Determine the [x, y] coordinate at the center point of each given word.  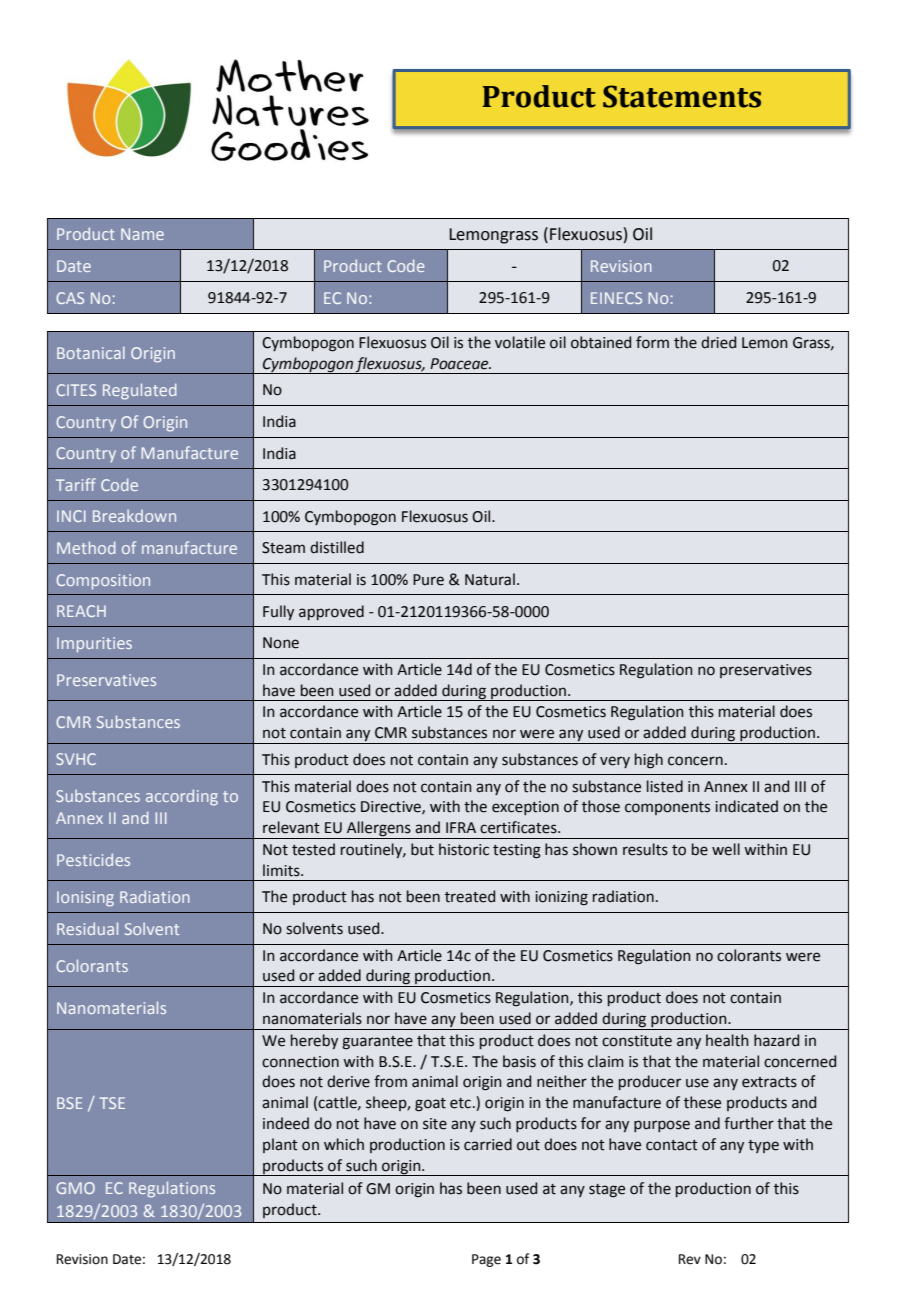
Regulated [139, 391]
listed [665, 786]
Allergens [379, 830]
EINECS [616, 298]
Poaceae [460, 364]
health [727, 1040]
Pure [428, 580]
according [182, 797]
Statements [682, 96]
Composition [103, 582]
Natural [490, 579]
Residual [87, 928]
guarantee [377, 1043]
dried [718, 342]
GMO [75, 1188]
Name [142, 234]
